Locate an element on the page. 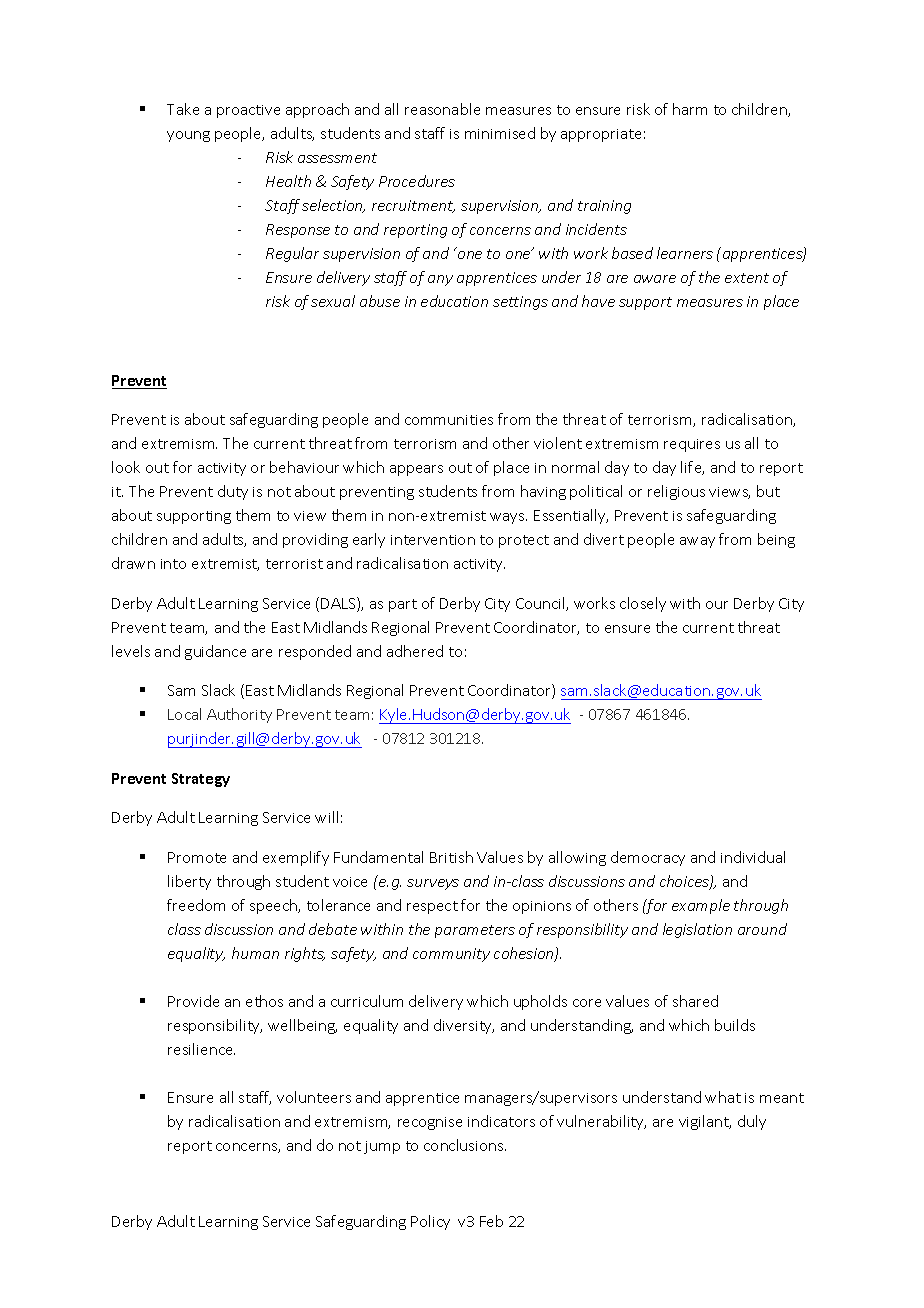 The image size is (924, 1308). Policy is located at coordinates (430, 1222).
